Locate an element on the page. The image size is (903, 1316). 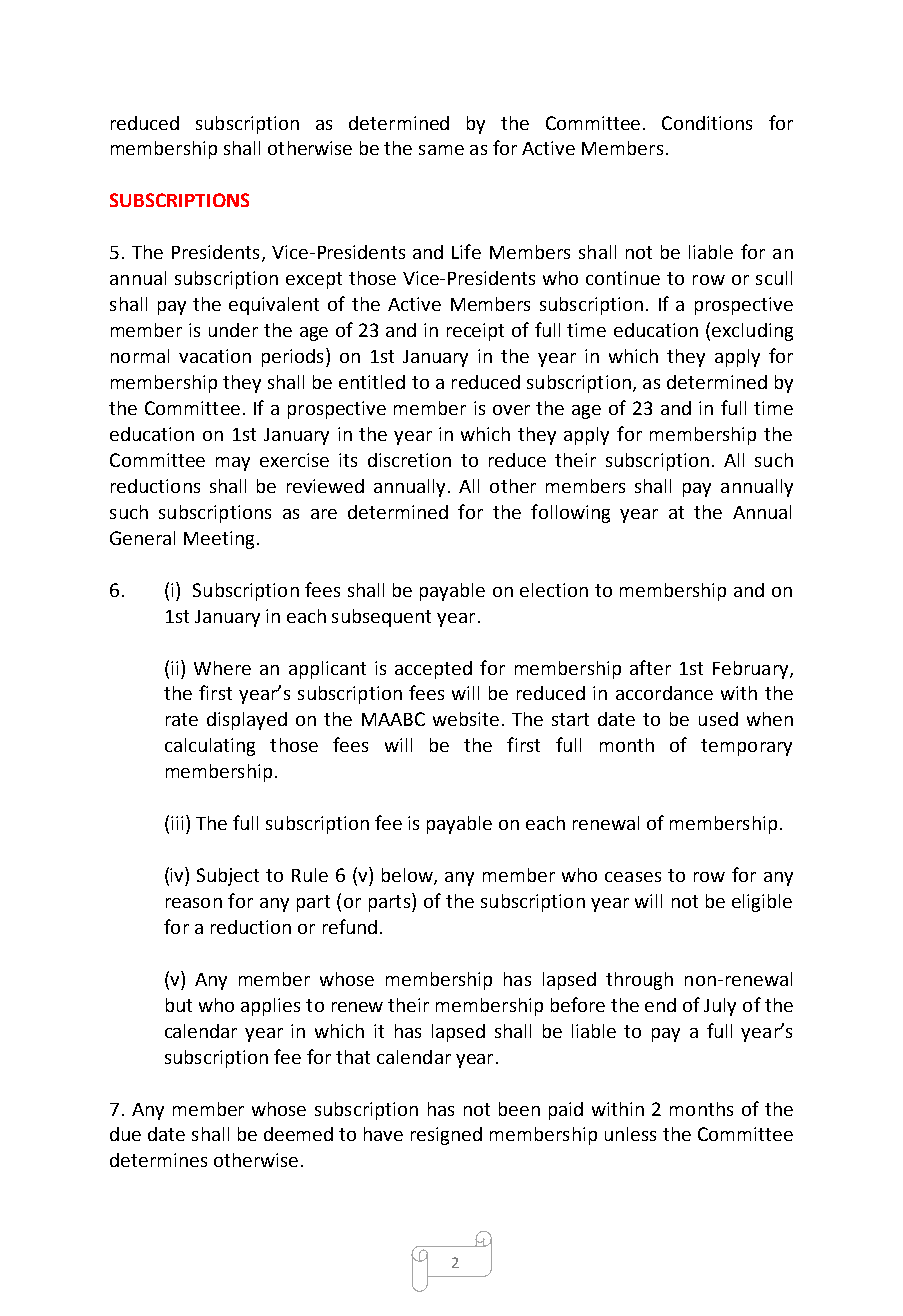
below is located at coordinates (408, 876).
